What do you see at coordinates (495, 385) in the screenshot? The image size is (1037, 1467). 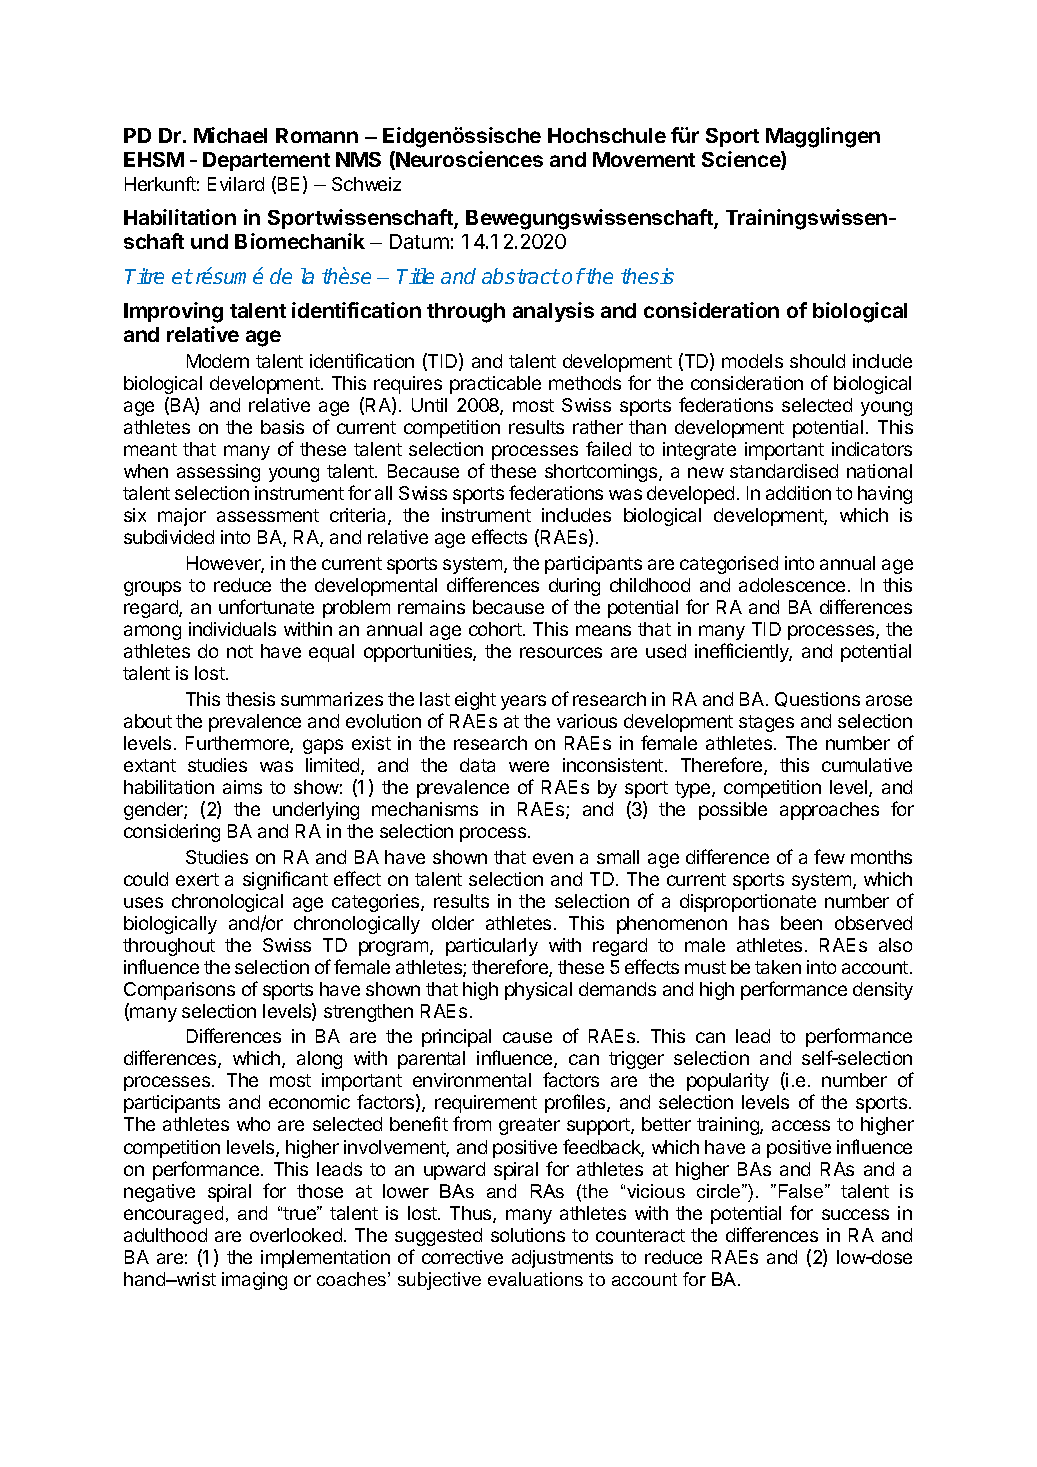 I see `practicable` at bounding box center [495, 385].
